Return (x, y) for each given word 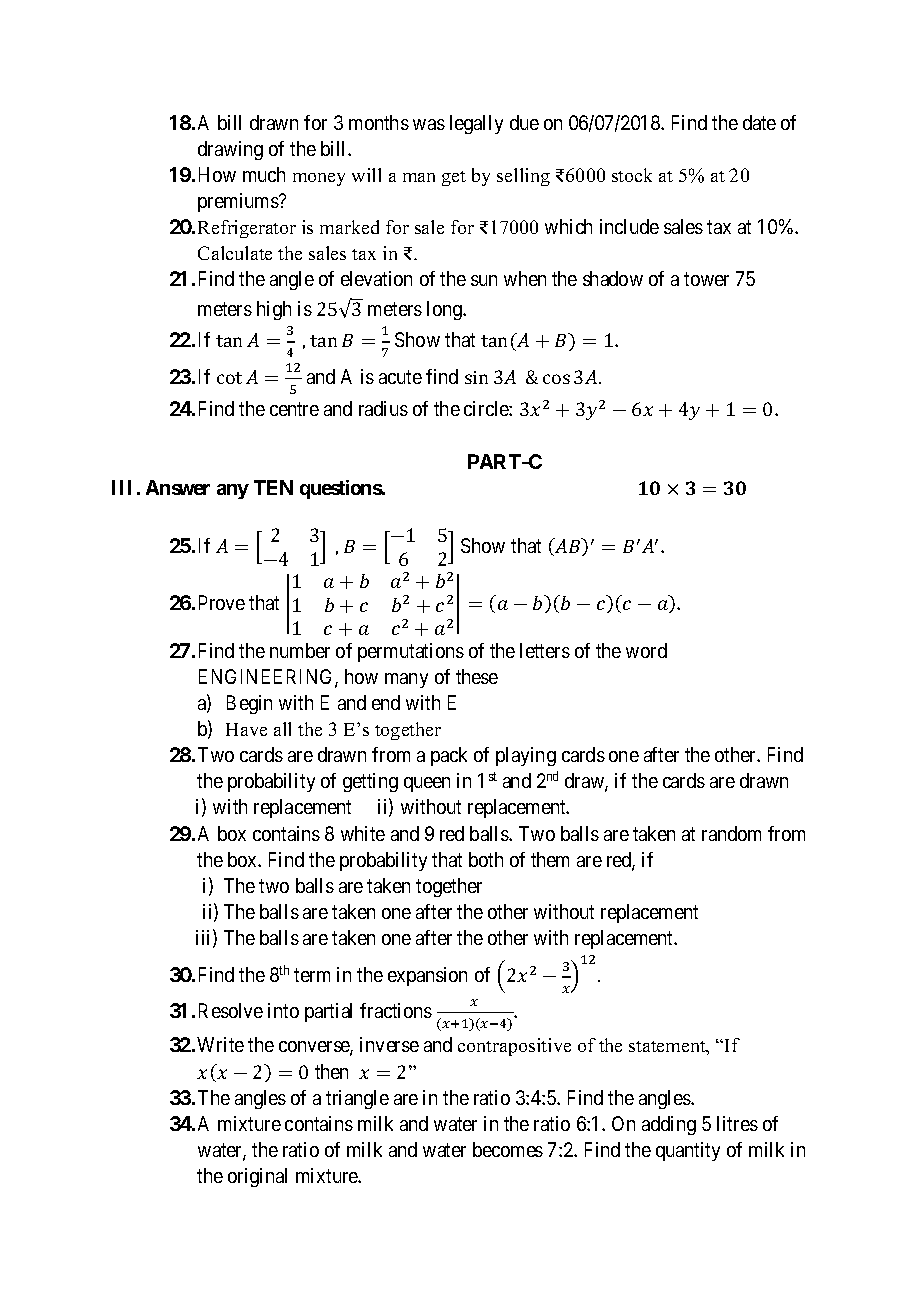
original (257, 1177)
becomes (508, 1149)
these (477, 676)
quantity (688, 1151)
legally (476, 124)
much (264, 174)
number (300, 650)
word (646, 650)
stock (632, 175)
